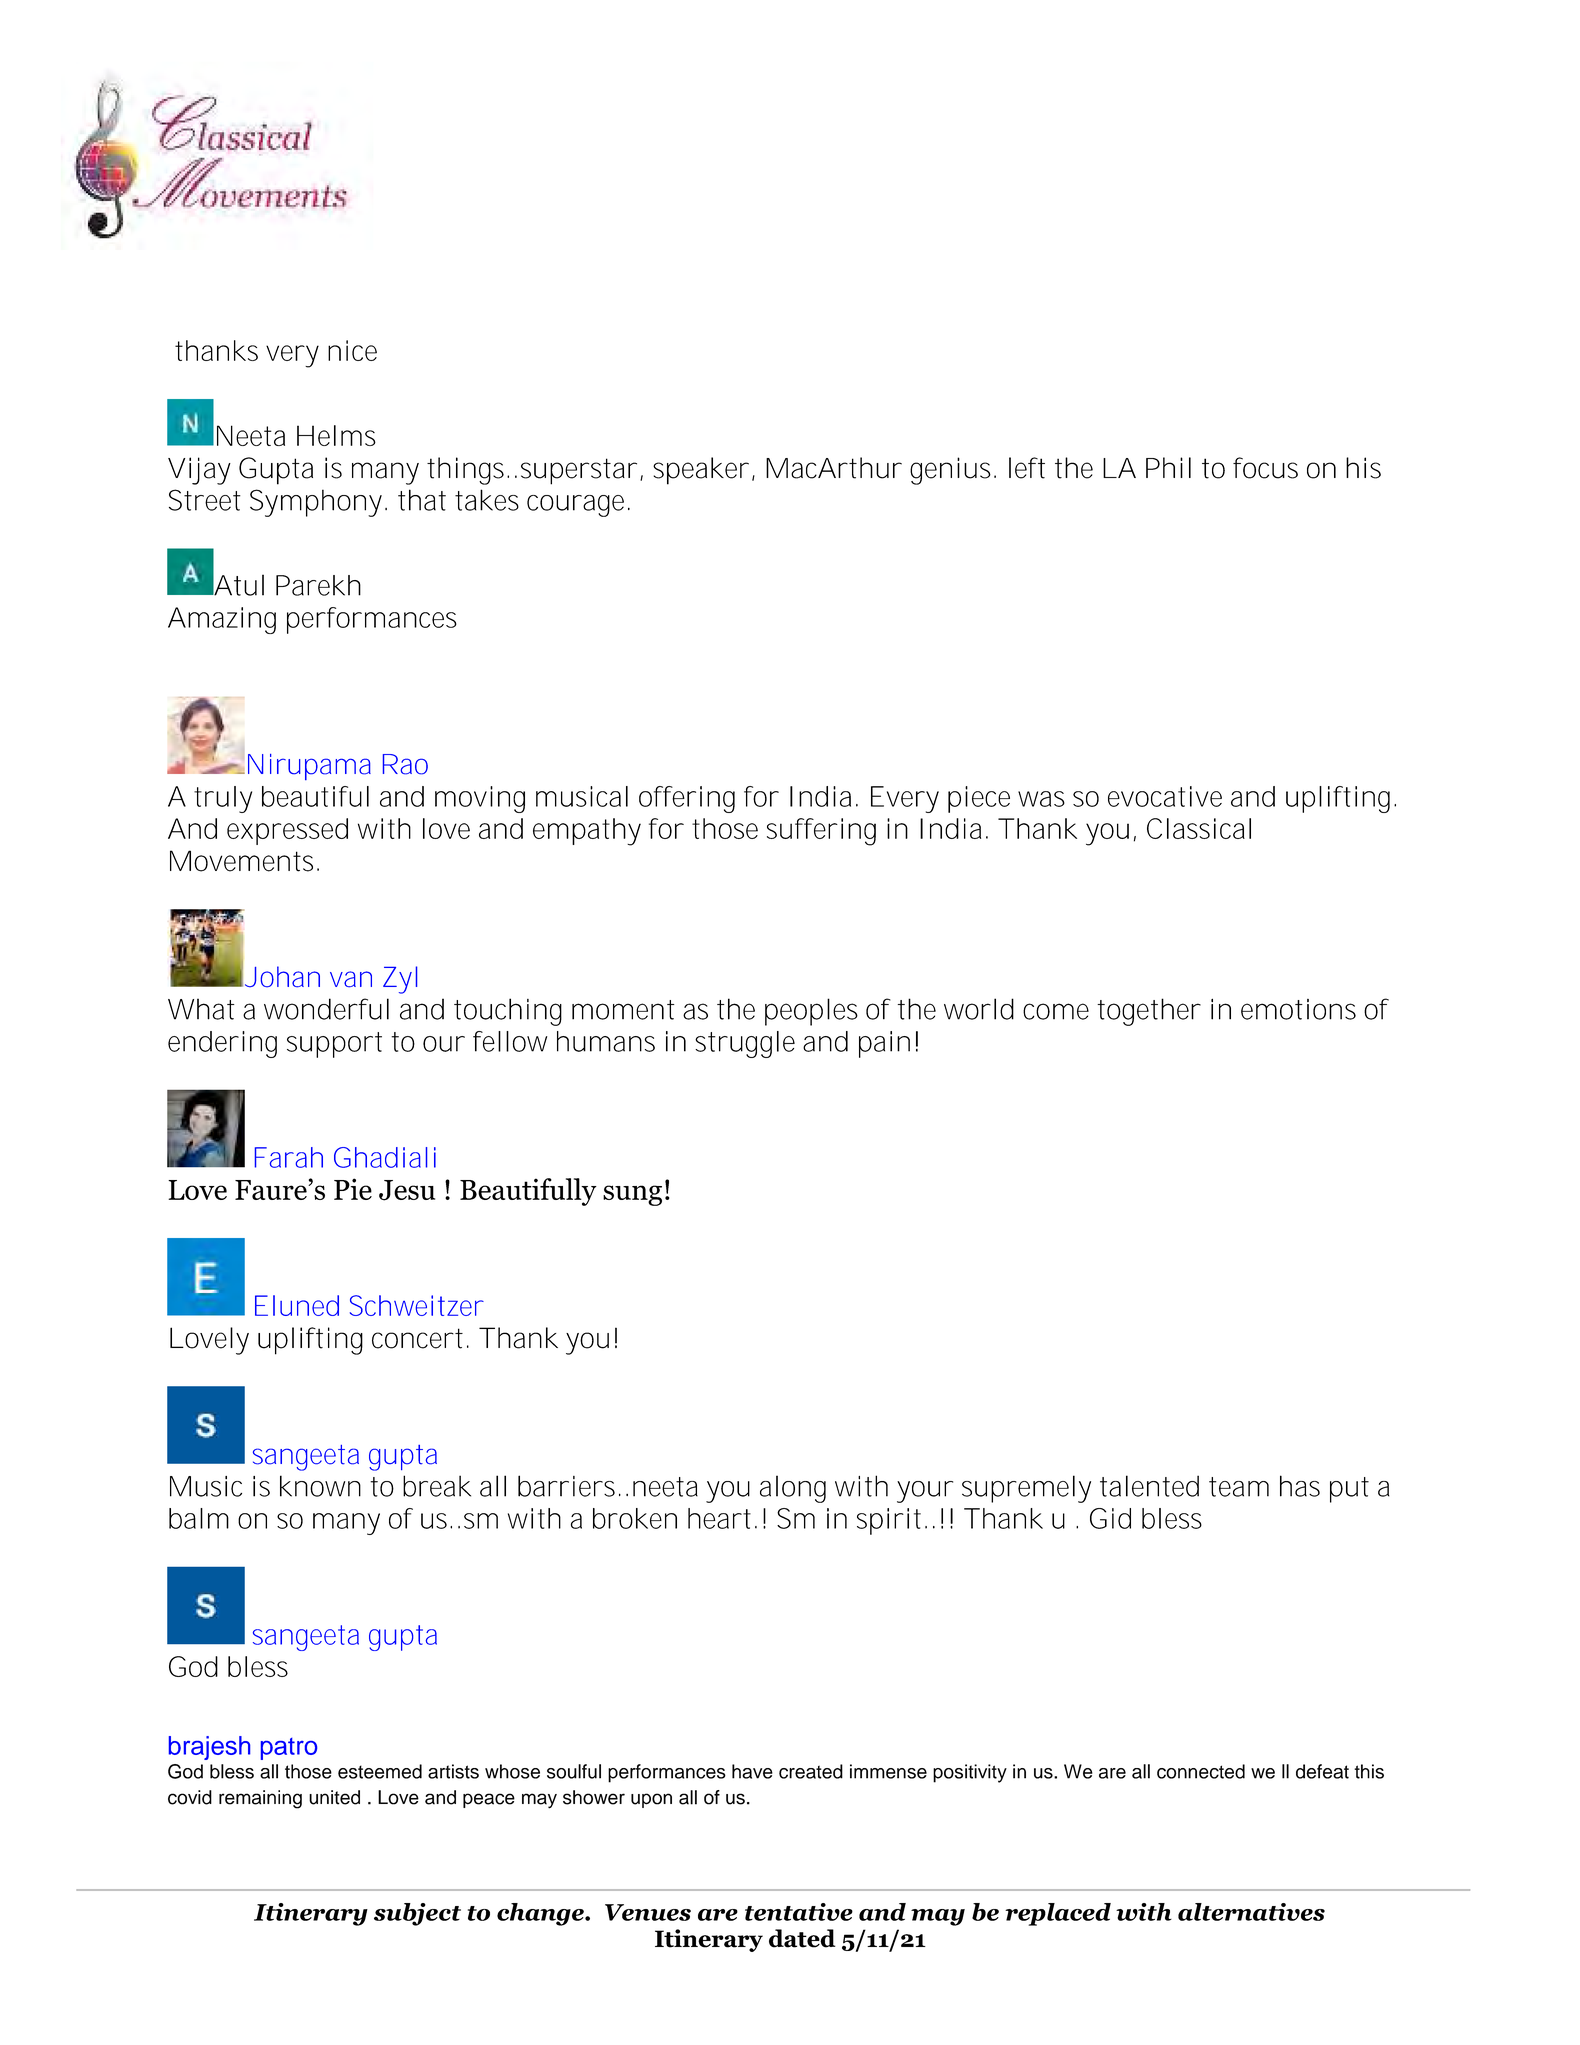 The height and width of the page is (2045, 1580). Describe the element at coordinates (745, 1044) in the page. I see `struggle` at that location.
